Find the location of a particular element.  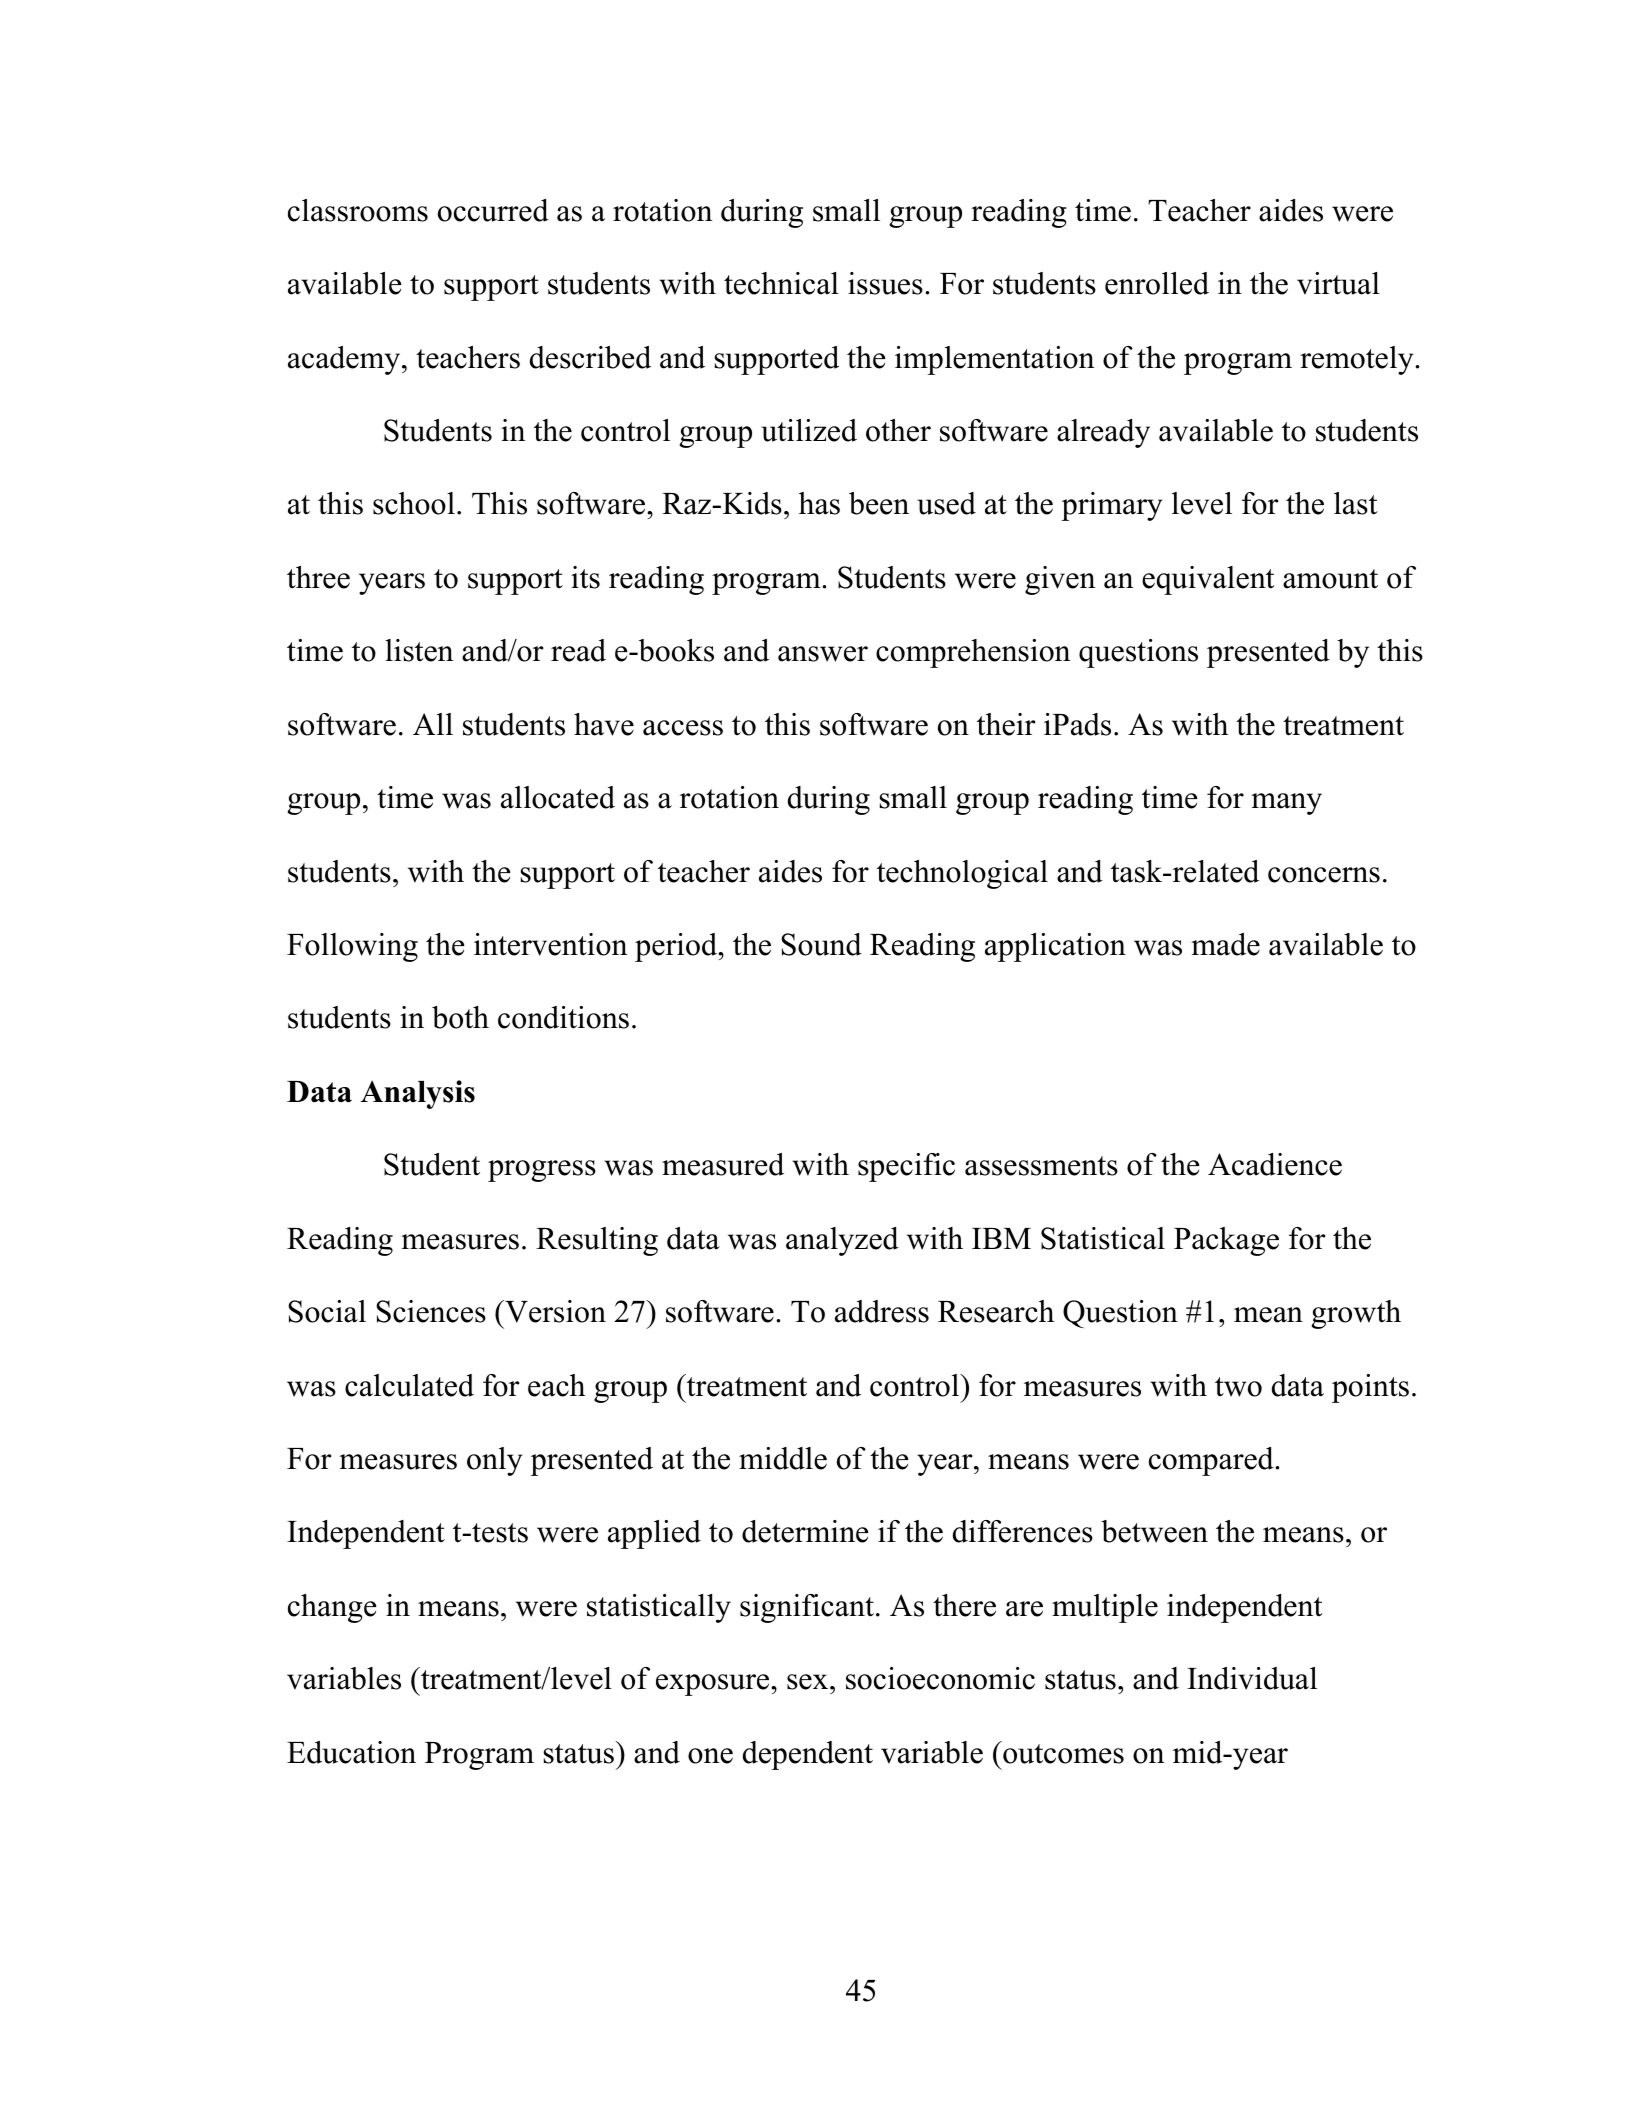

occurred is located at coordinates (493, 210).
